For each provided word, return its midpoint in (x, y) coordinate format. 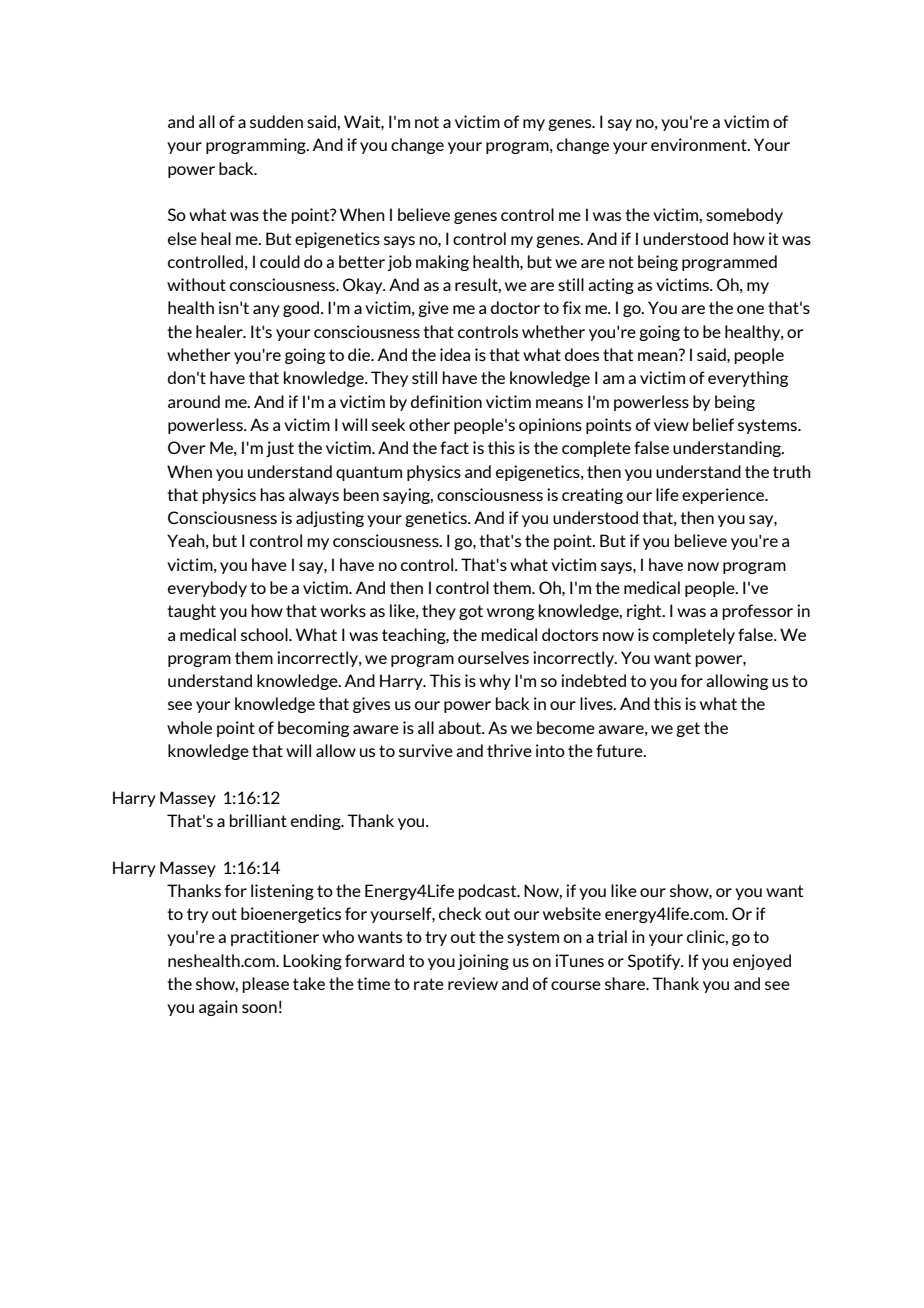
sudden (276, 121)
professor (757, 612)
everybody (207, 589)
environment (700, 144)
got (471, 612)
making (442, 263)
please (265, 985)
